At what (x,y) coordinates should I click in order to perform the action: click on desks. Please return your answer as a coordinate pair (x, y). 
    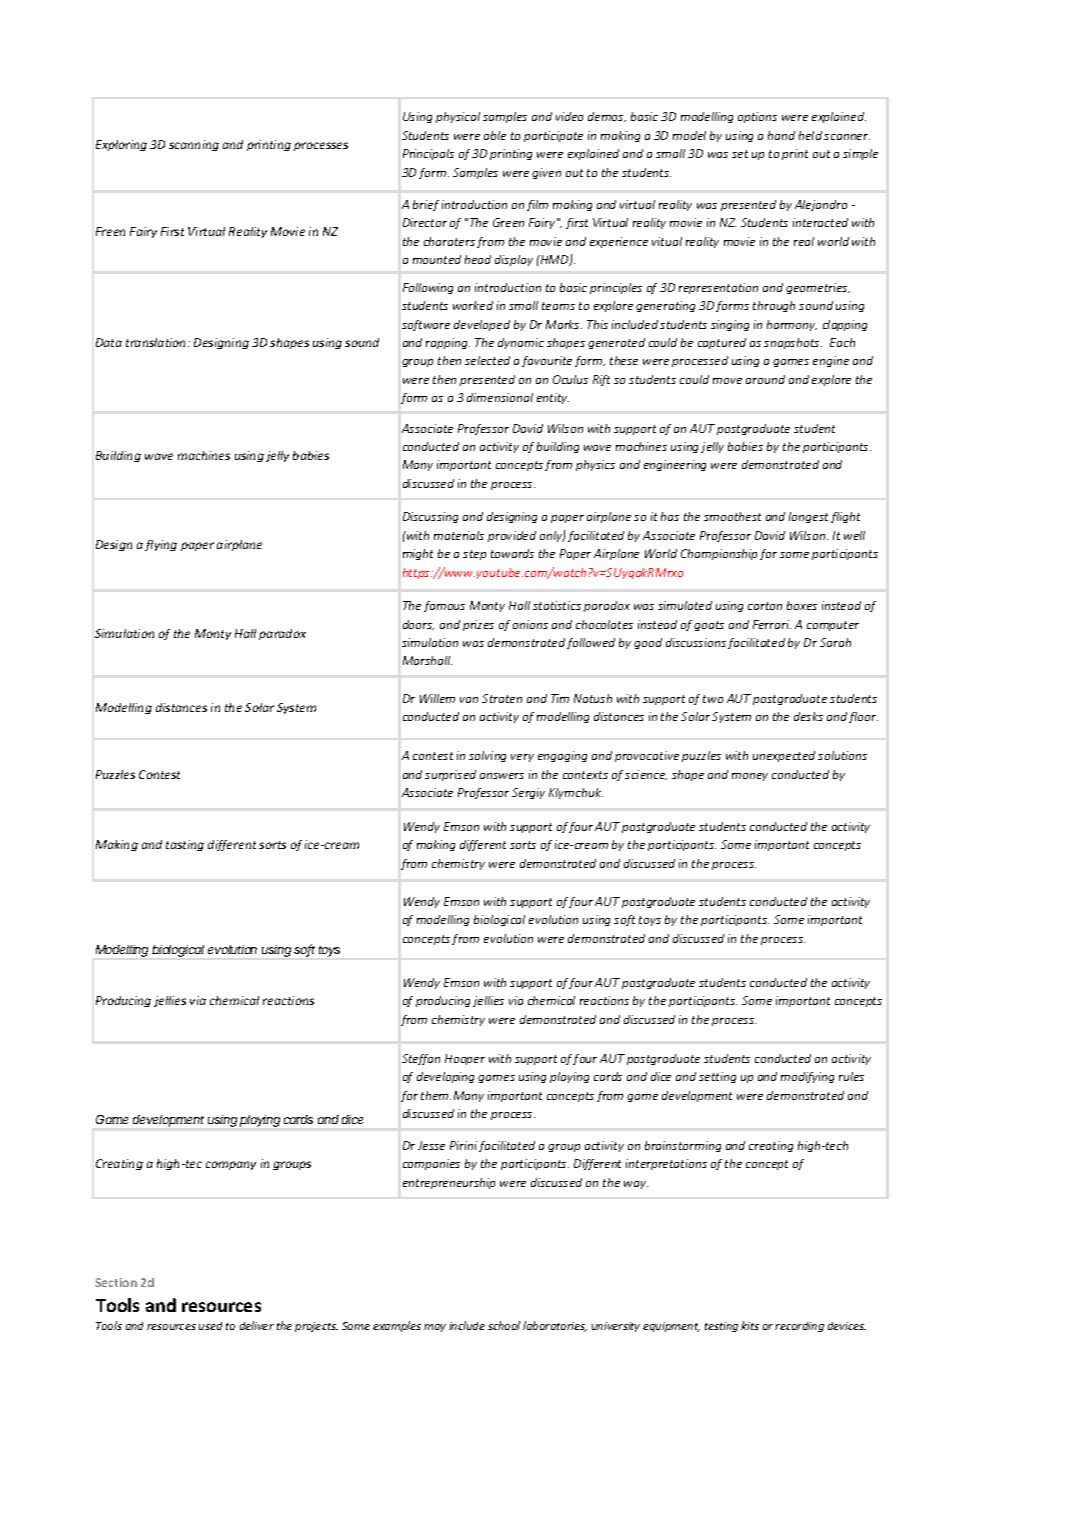
    Looking at the image, I should click on (808, 716).
